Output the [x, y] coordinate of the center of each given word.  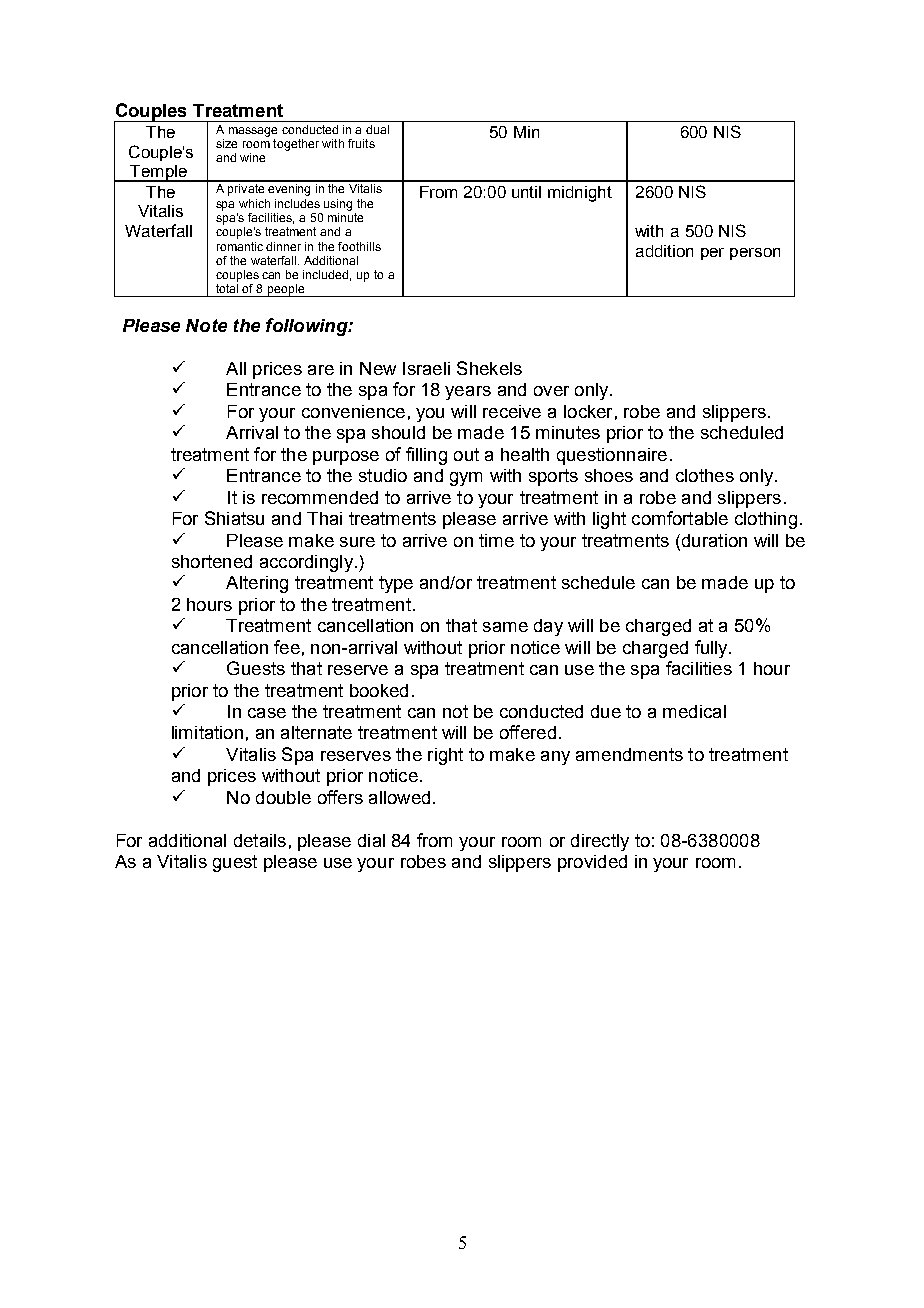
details [260, 840]
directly [600, 842]
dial [371, 840]
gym [466, 479]
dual [377, 129]
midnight [580, 194]
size [226, 143]
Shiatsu [234, 518]
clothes [705, 475]
